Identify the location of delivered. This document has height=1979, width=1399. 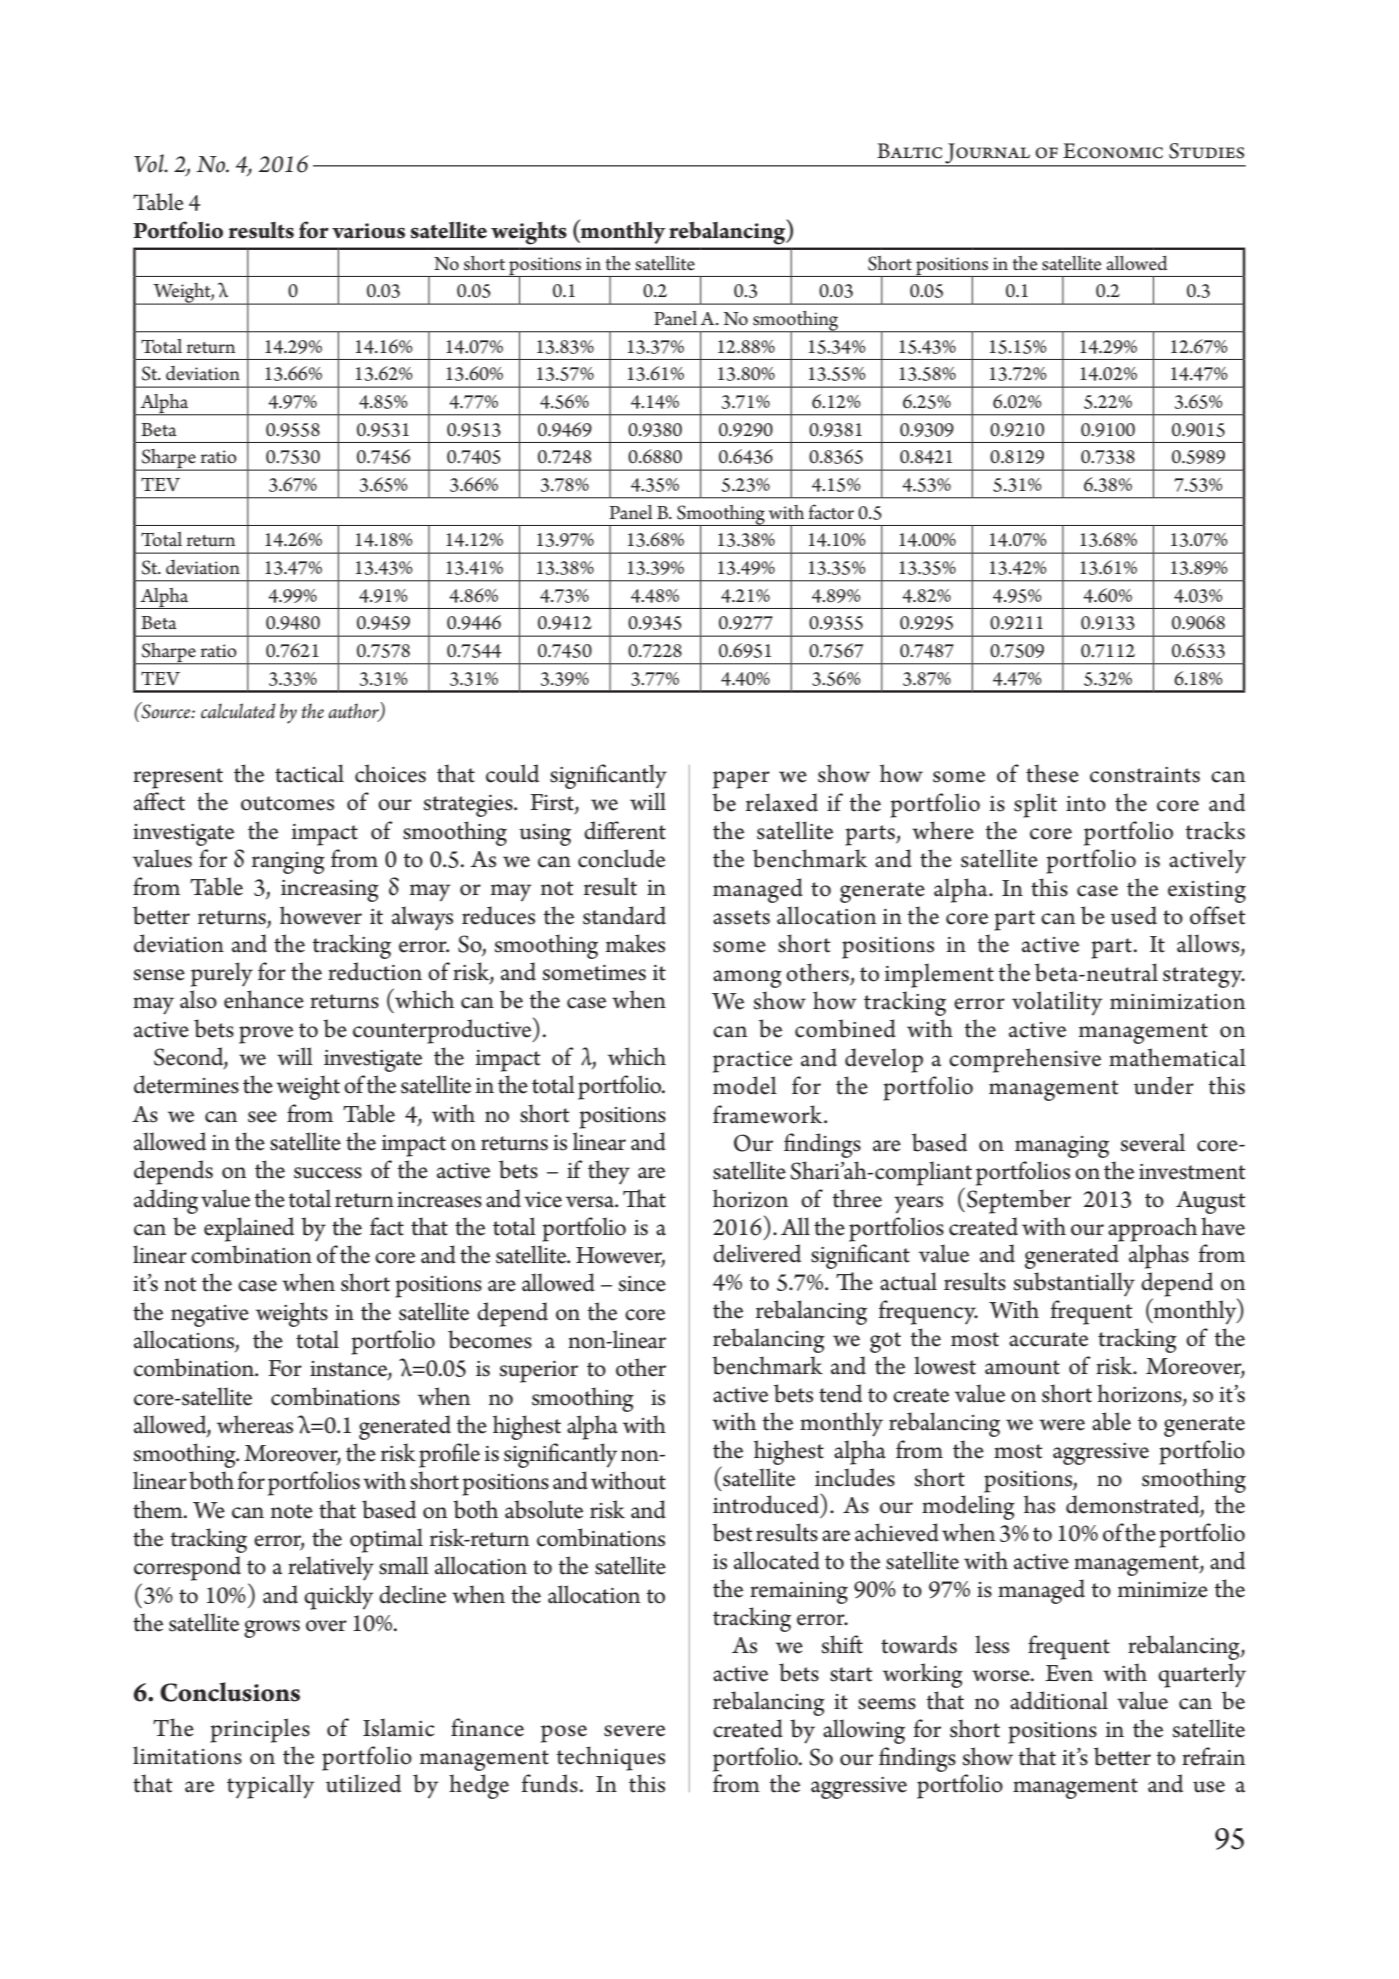
(757, 1253).
